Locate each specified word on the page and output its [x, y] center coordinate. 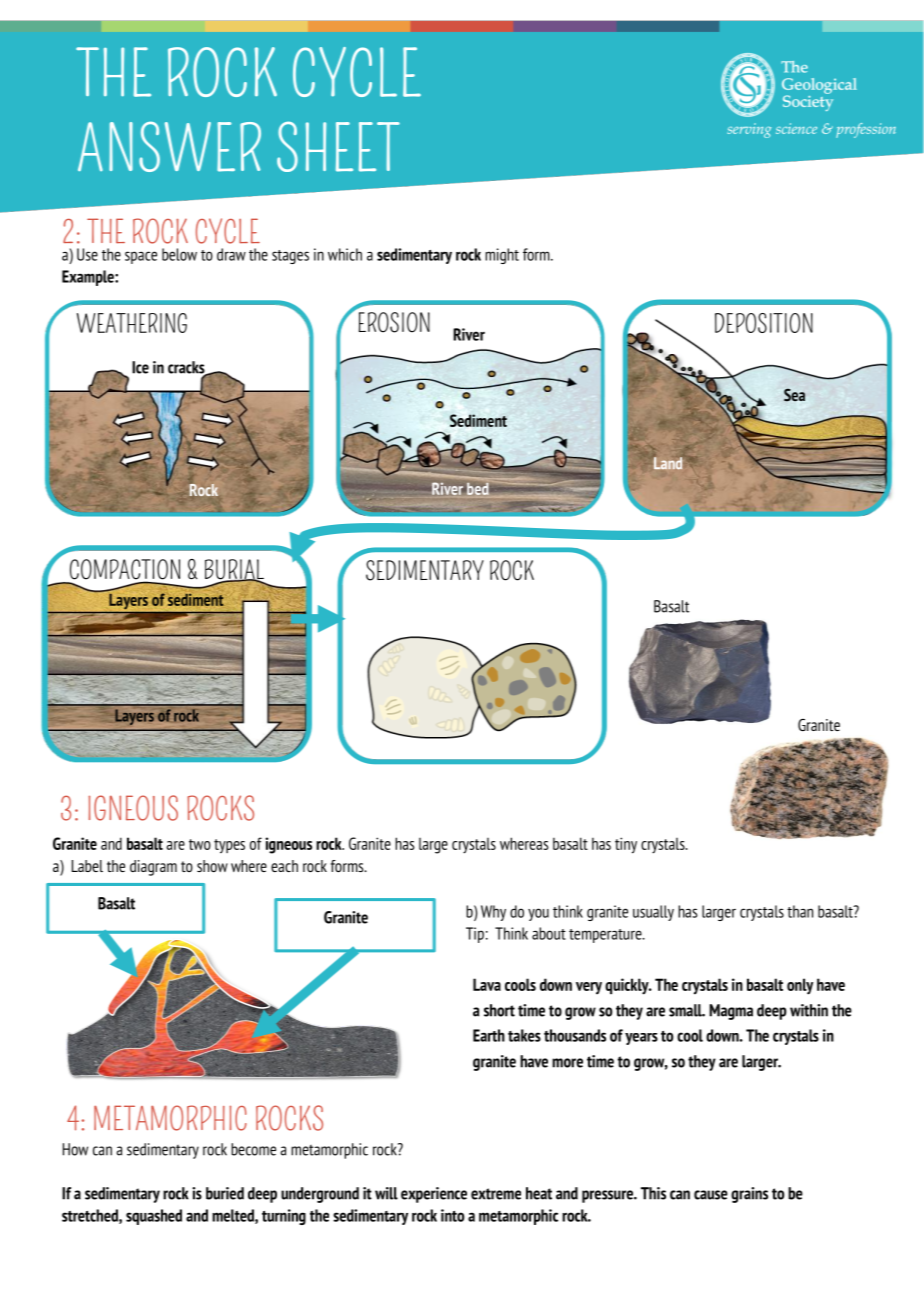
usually [653, 913]
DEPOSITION [764, 323]
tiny [626, 845]
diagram [153, 868]
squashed [154, 1217]
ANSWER [169, 146]
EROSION [394, 322]
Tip [475, 935]
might [502, 256]
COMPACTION [125, 570]
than [800, 911]
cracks [187, 368]
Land [668, 463]
